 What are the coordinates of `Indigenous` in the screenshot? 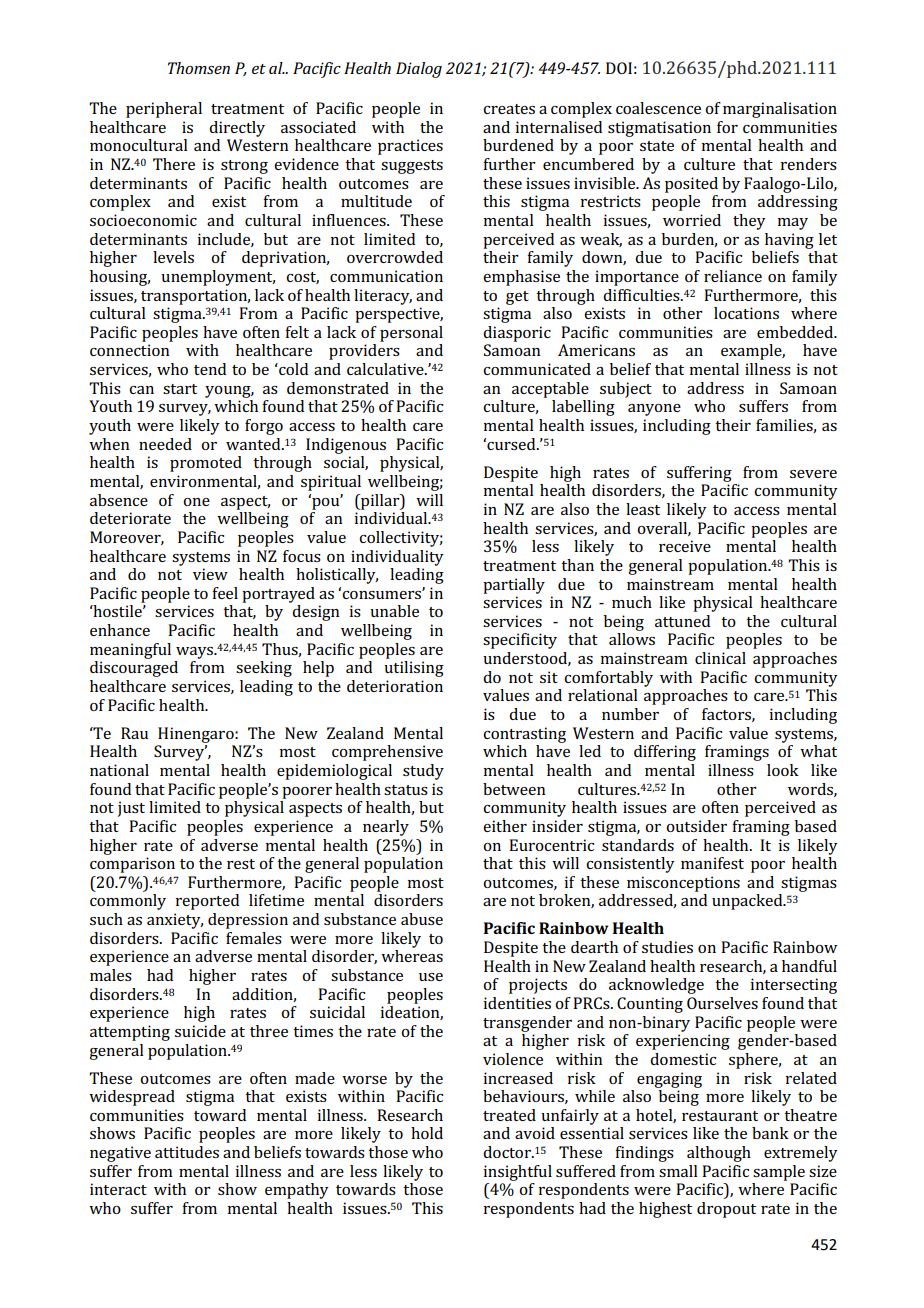 It's located at (346, 446).
